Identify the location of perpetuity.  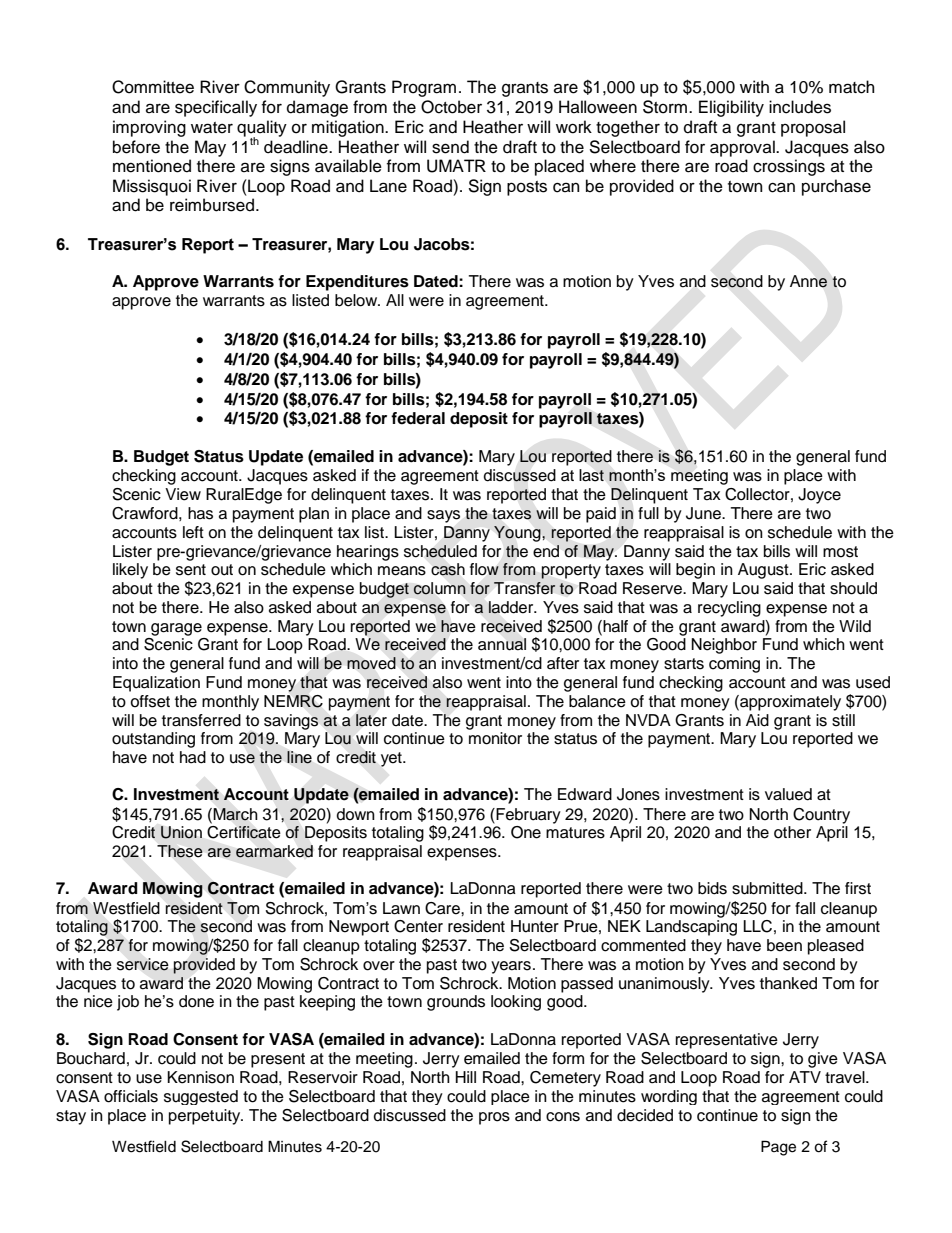
(206, 1117).
